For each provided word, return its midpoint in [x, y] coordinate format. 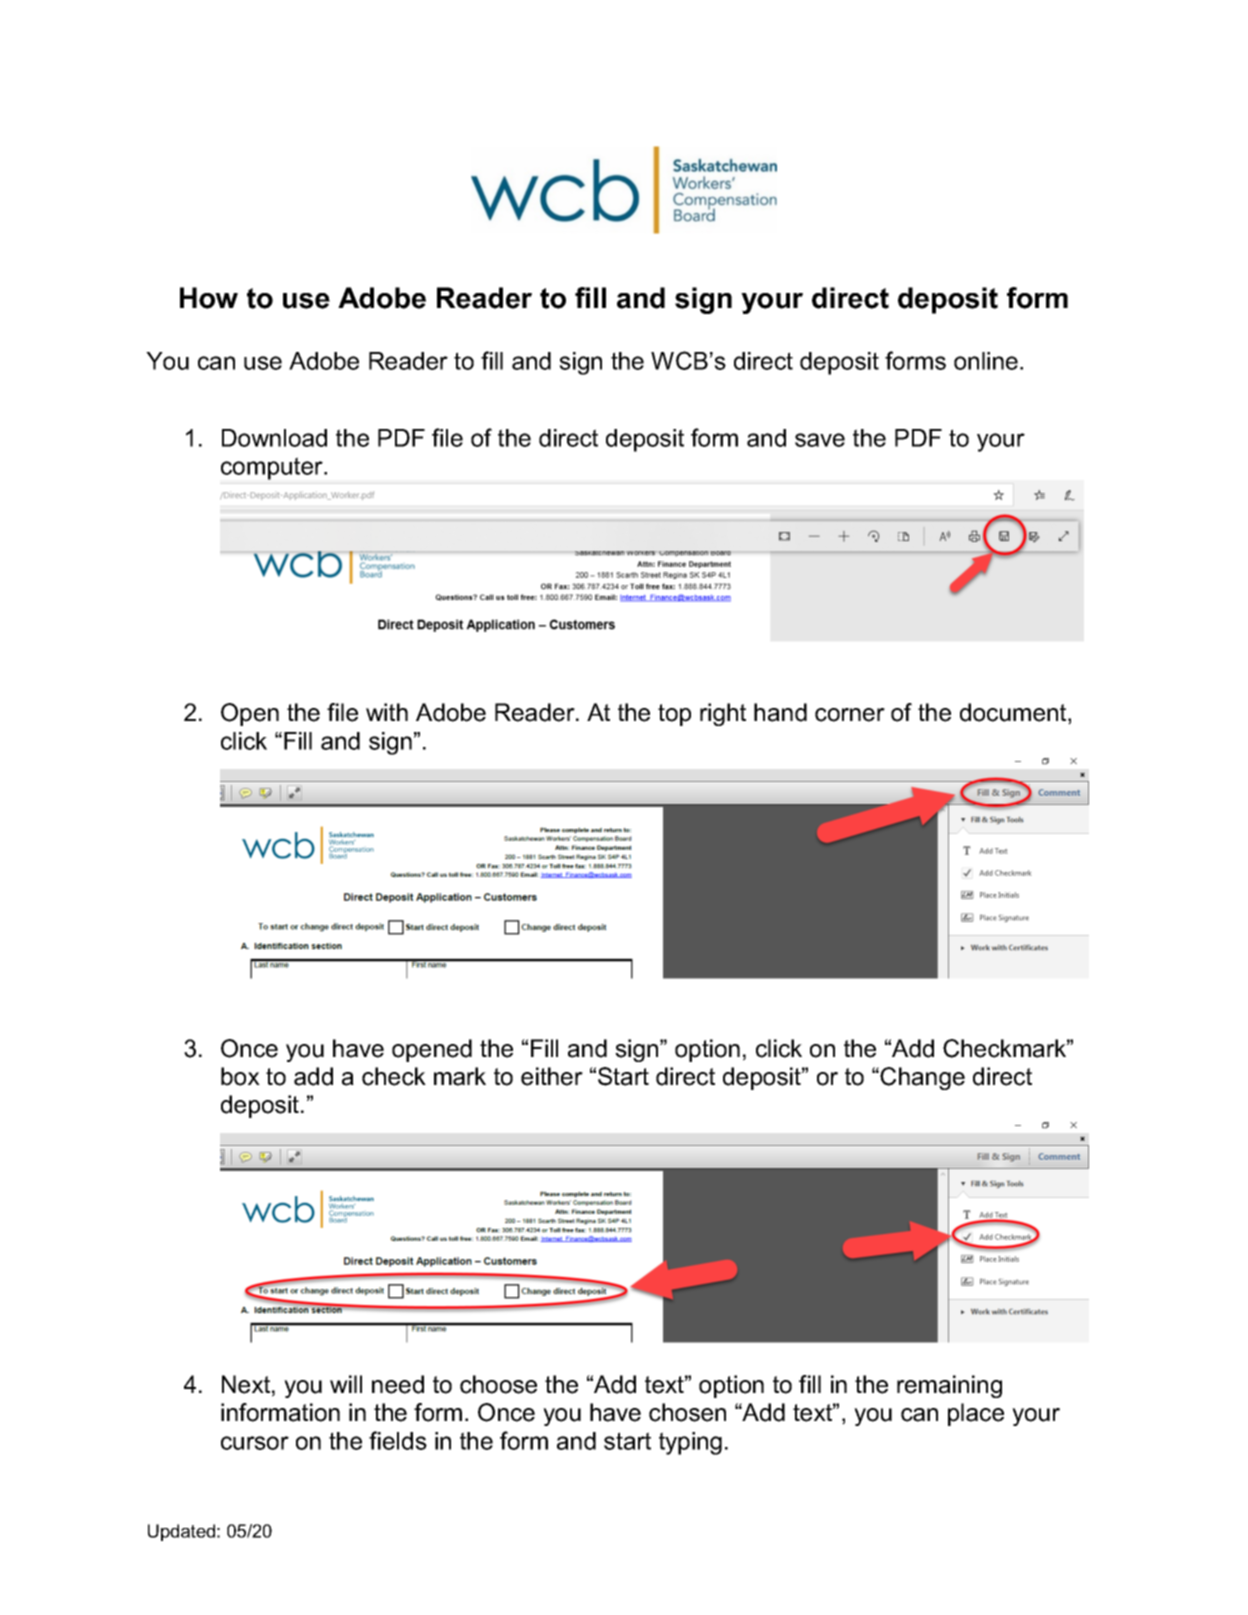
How [209, 298]
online [987, 361]
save [820, 440]
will [346, 1384]
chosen [687, 1412]
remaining [949, 1386]
